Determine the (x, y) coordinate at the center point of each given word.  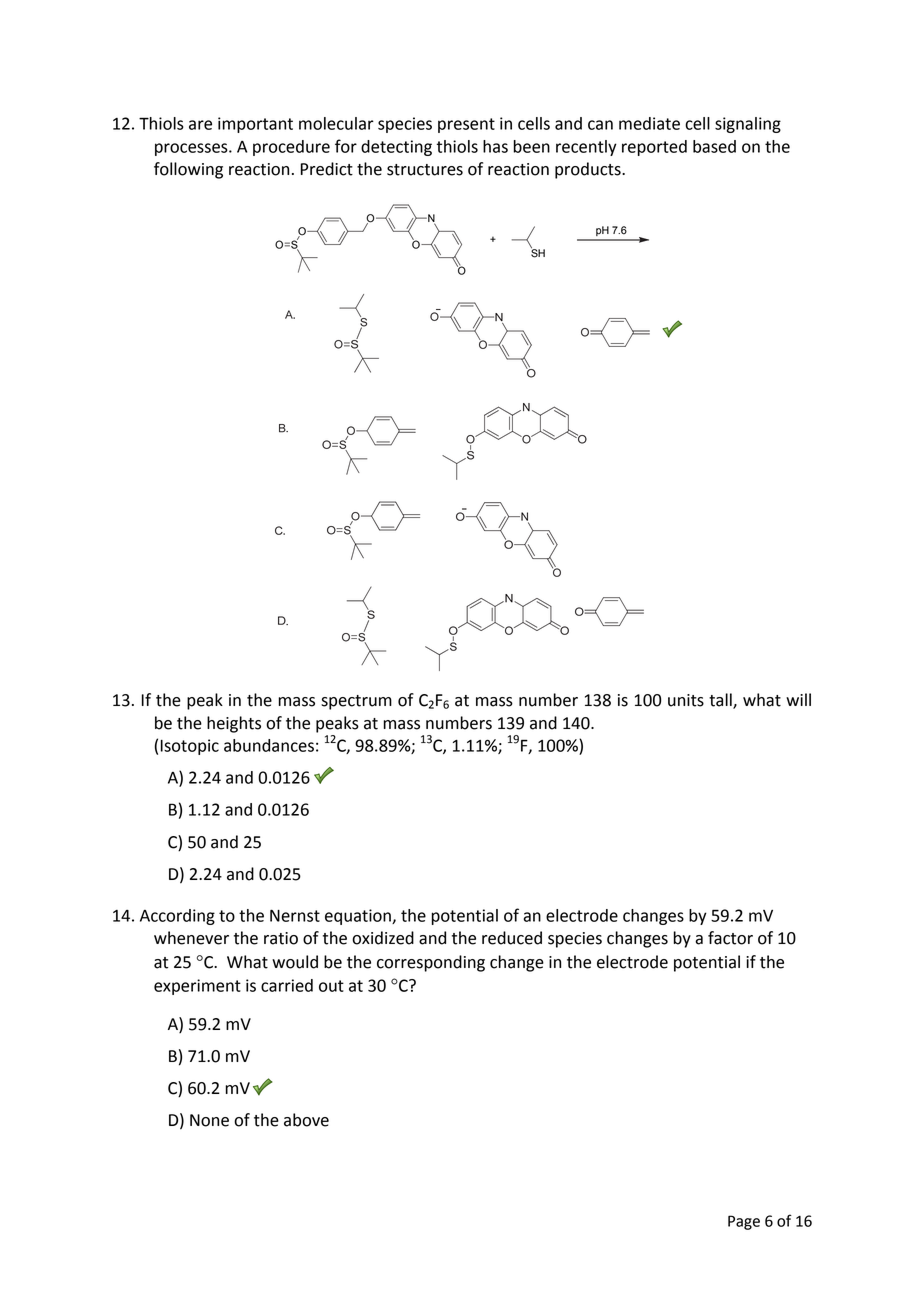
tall (721, 701)
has (495, 146)
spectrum (356, 702)
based (714, 146)
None (209, 1120)
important (255, 125)
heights (234, 724)
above (306, 1120)
